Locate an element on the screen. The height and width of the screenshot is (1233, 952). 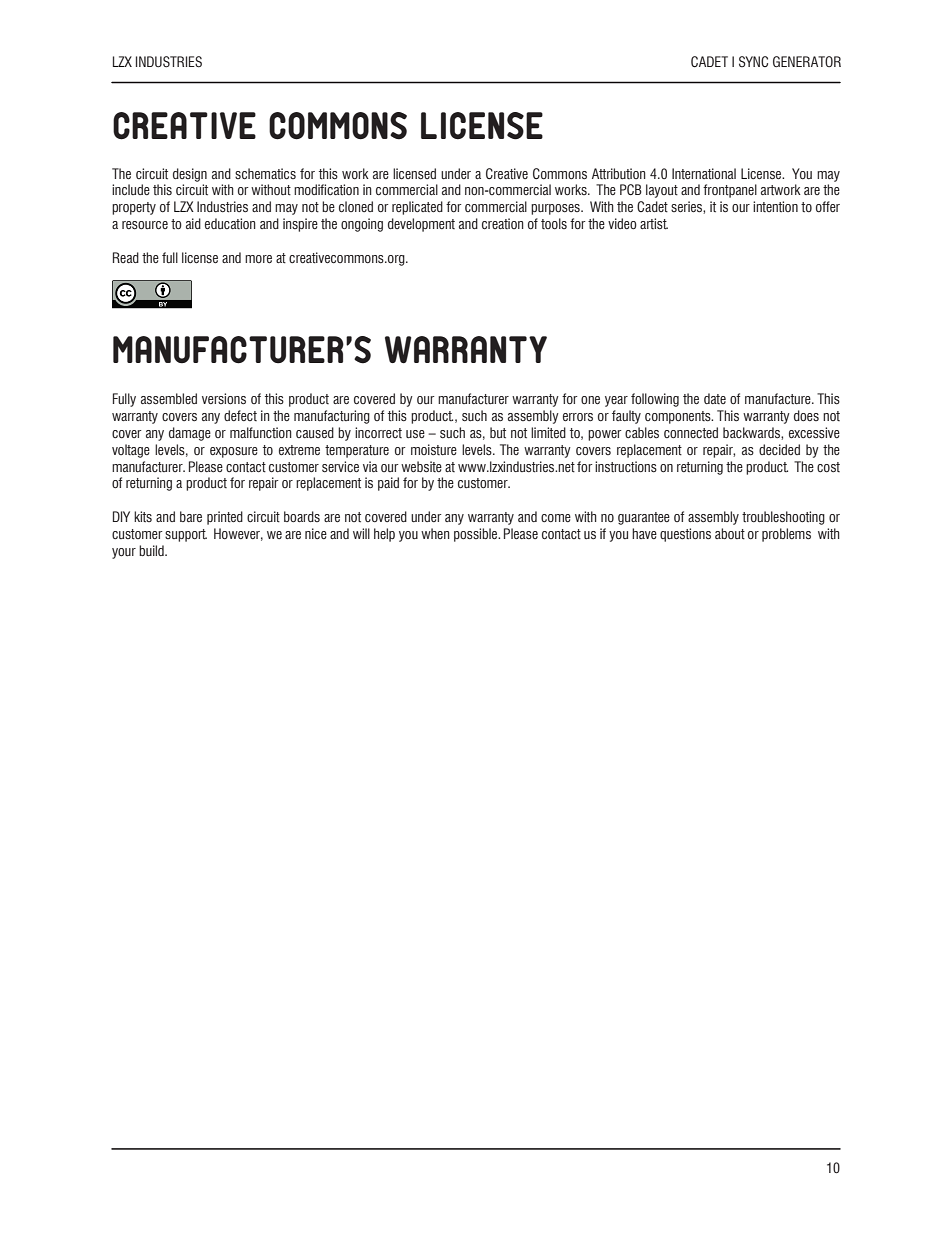
SYNC is located at coordinates (753, 61).
